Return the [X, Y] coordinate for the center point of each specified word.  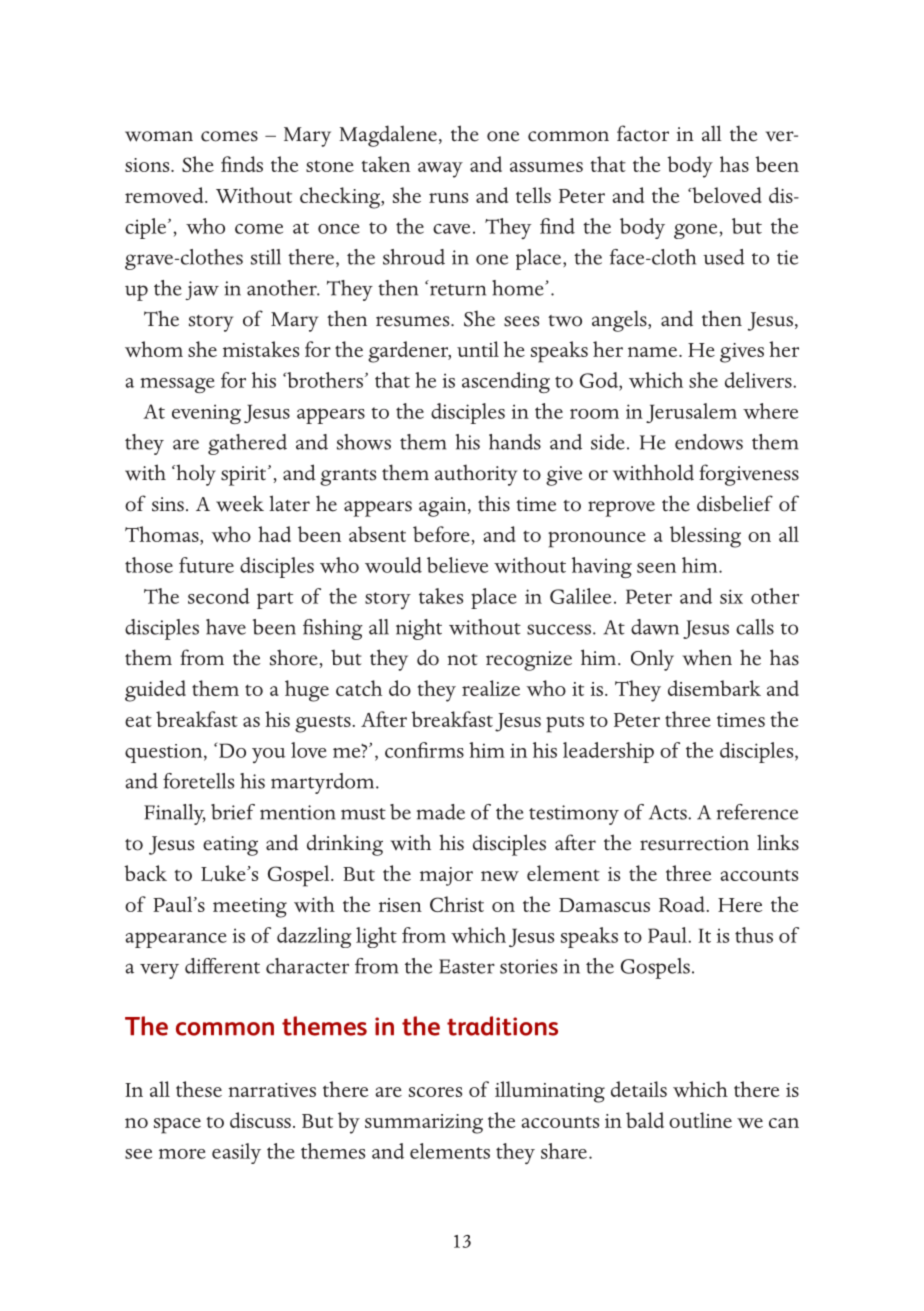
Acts [669, 812]
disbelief [735, 503]
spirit [243, 476]
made [441, 812]
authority [476, 475]
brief [233, 812]
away [440, 170]
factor [643, 133]
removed [165, 195]
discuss [260, 1120]
